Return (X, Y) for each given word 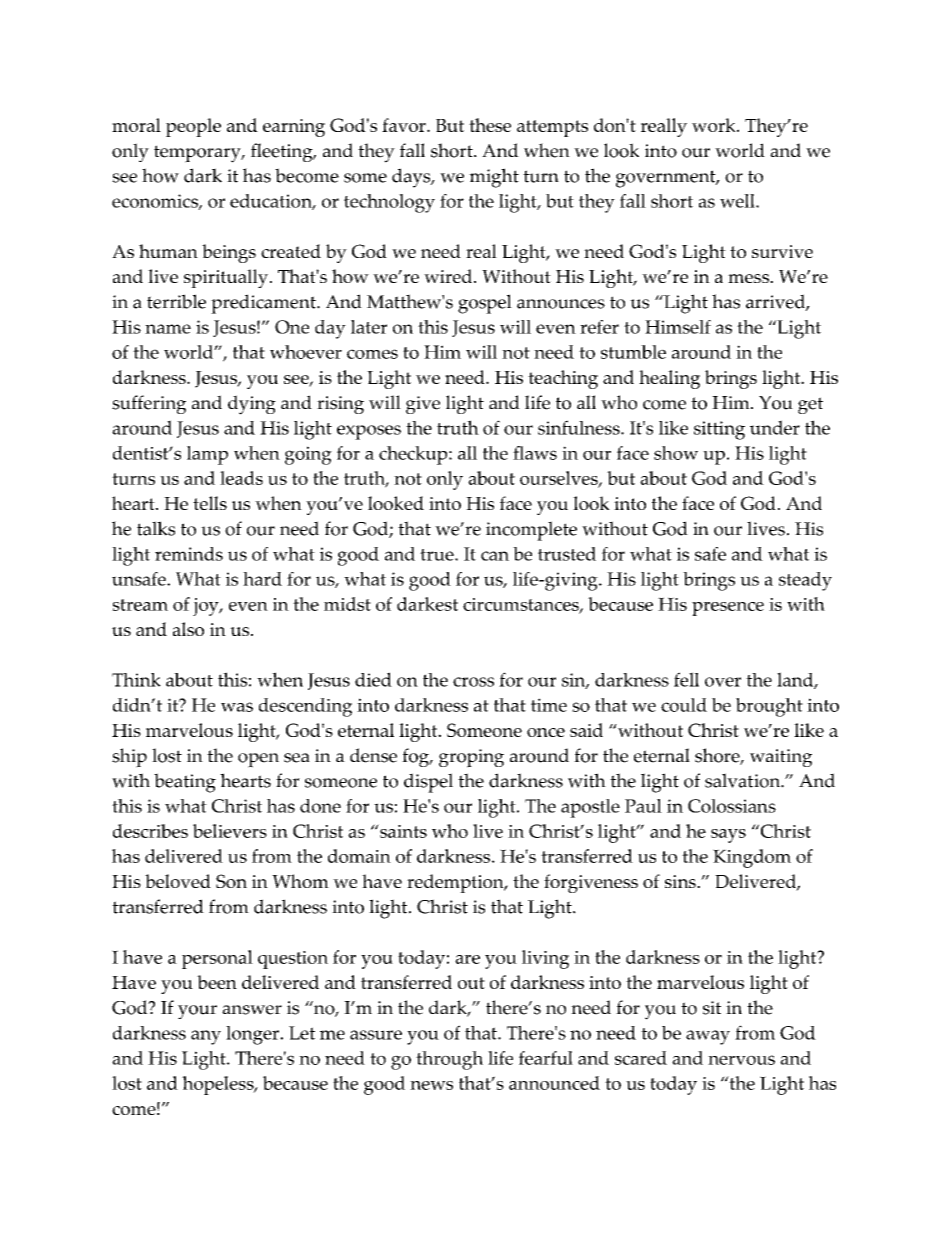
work (715, 125)
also (188, 629)
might (494, 178)
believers (230, 831)
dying (252, 405)
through (449, 1060)
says (728, 836)
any (206, 1037)
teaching (563, 379)
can (495, 556)
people (193, 127)
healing (669, 379)
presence (728, 609)
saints (402, 831)
